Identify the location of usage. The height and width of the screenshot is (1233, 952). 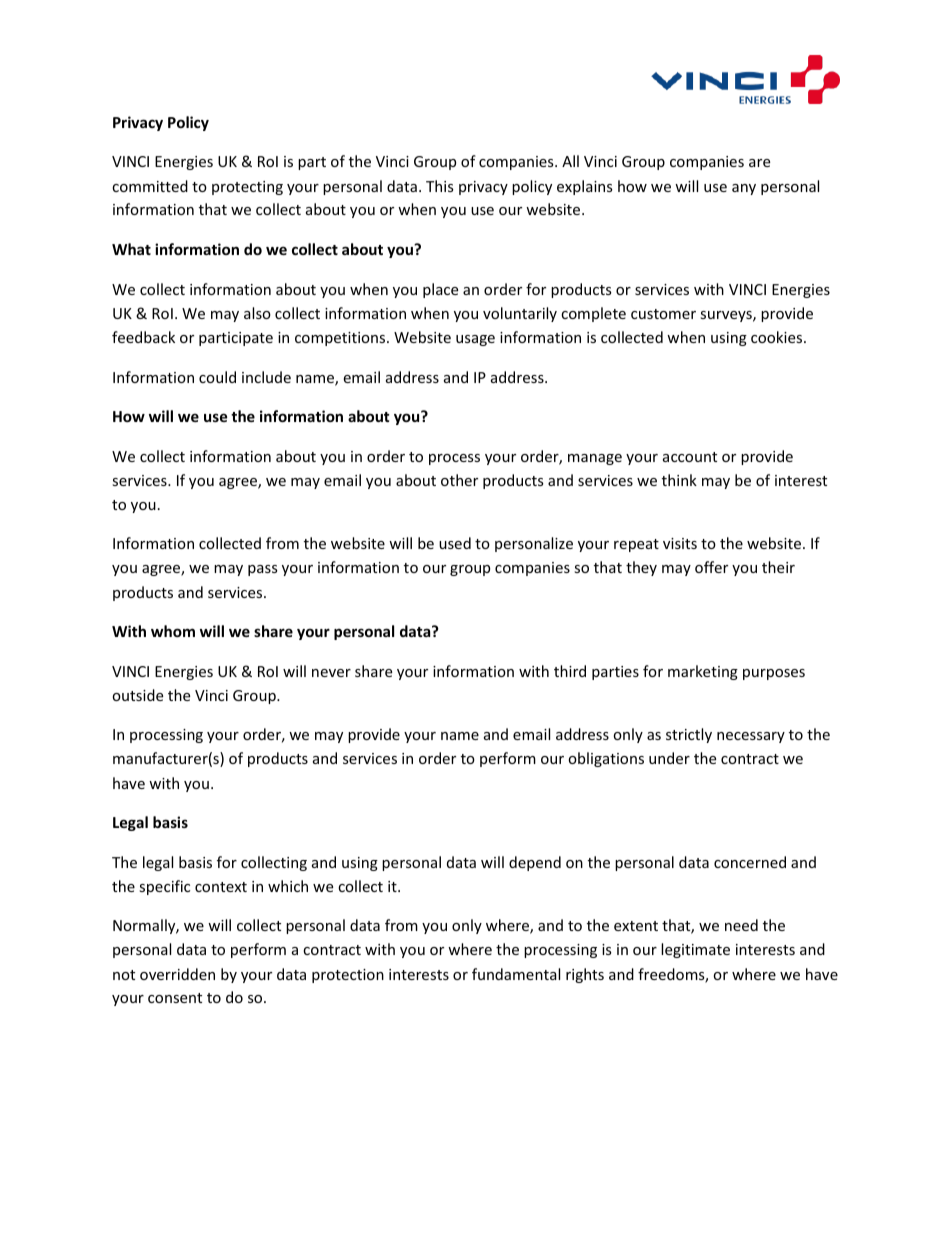
(475, 340).
